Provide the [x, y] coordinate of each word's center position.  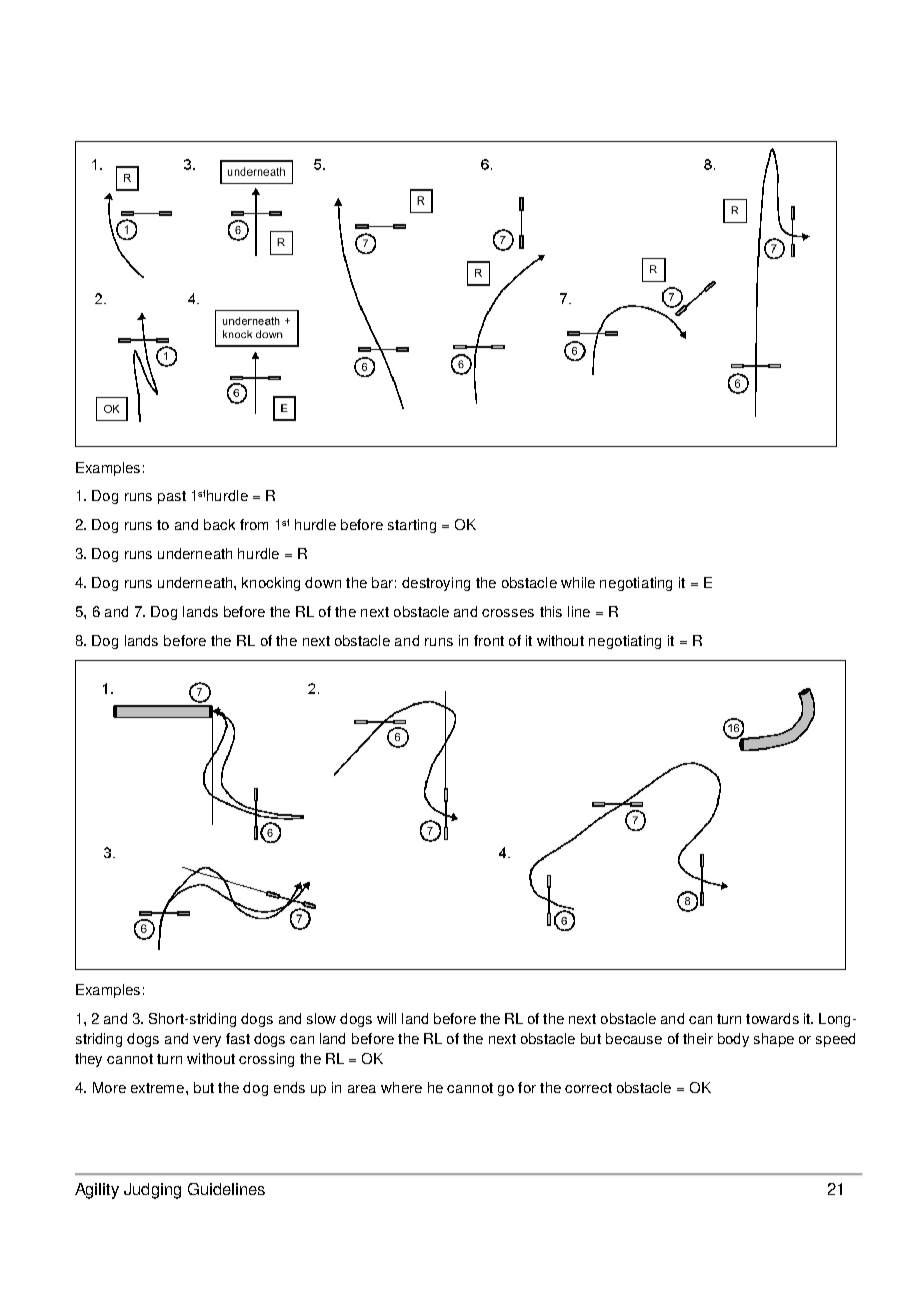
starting [412, 526]
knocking [271, 584]
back [219, 524]
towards [772, 1018]
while [578, 582]
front [489, 640]
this [551, 611]
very [207, 1041]
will [386, 1018]
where [401, 1087]
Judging [152, 1191]
